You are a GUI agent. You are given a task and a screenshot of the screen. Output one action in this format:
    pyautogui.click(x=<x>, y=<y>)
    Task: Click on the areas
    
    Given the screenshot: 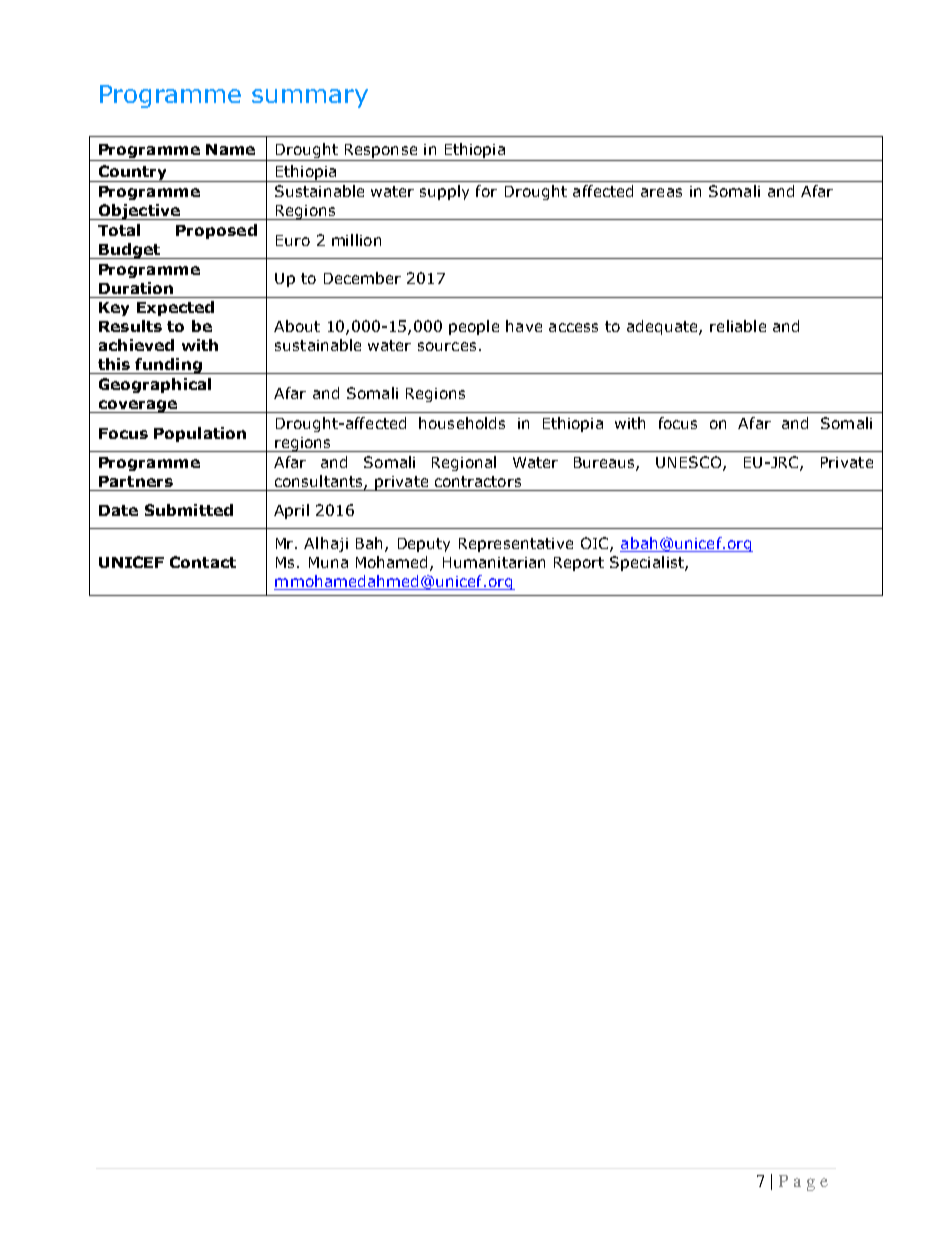 What is the action you would take?
    pyautogui.click(x=661, y=192)
